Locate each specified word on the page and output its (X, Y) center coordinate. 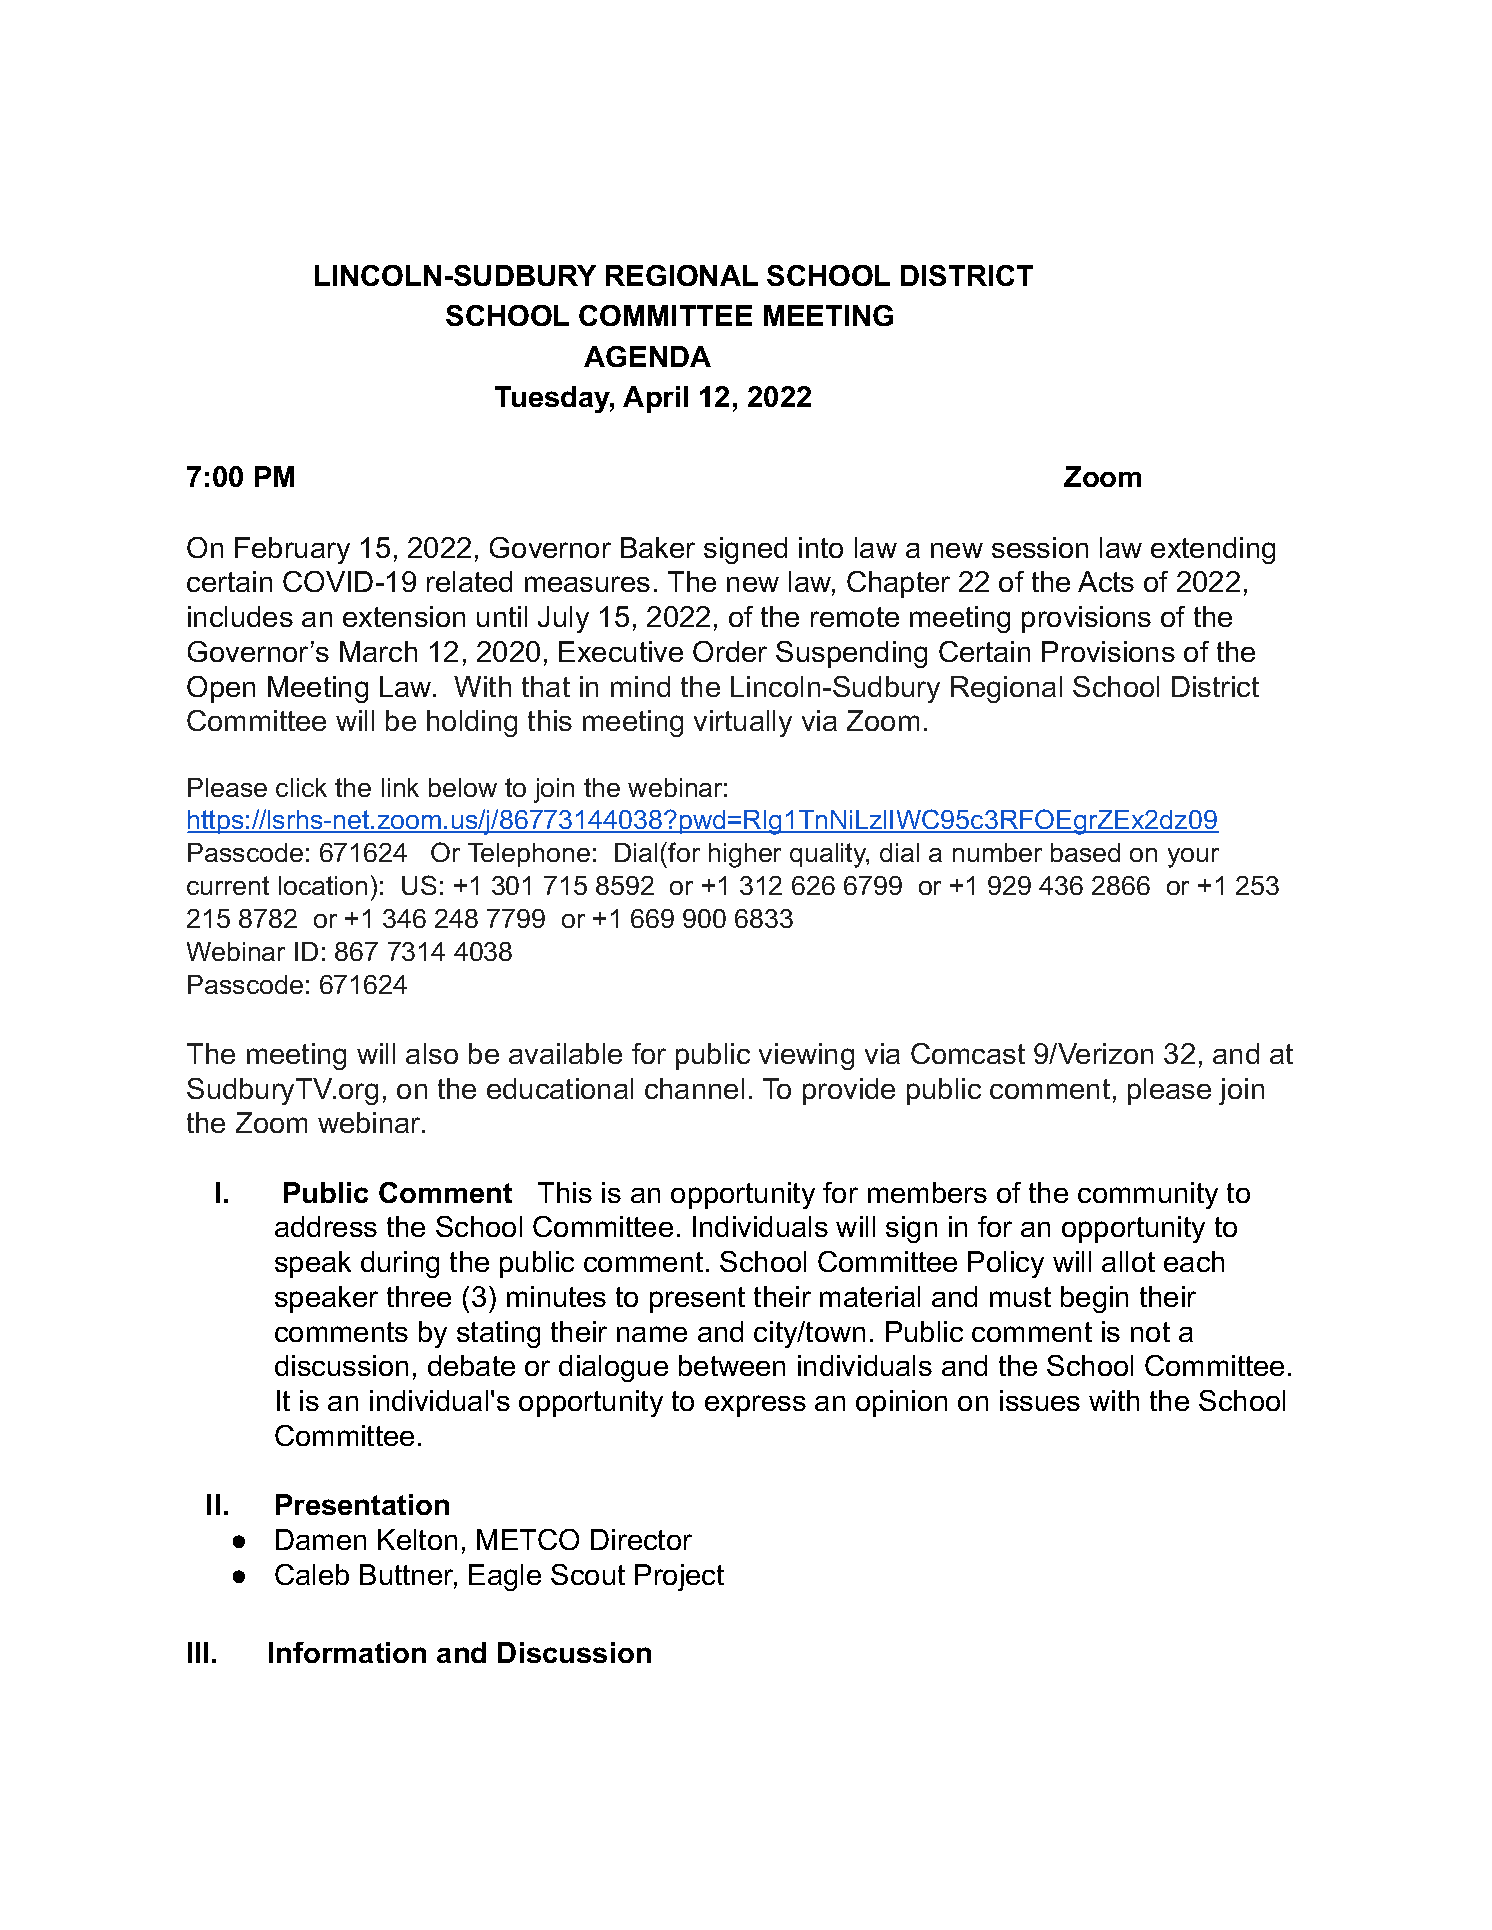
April (655, 399)
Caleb (312, 1574)
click (301, 787)
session (1040, 547)
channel (694, 1088)
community (1148, 1195)
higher (745, 855)
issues (1040, 1400)
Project (679, 1577)
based (1085, 852)
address (326, 1226)
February (292, 550)
